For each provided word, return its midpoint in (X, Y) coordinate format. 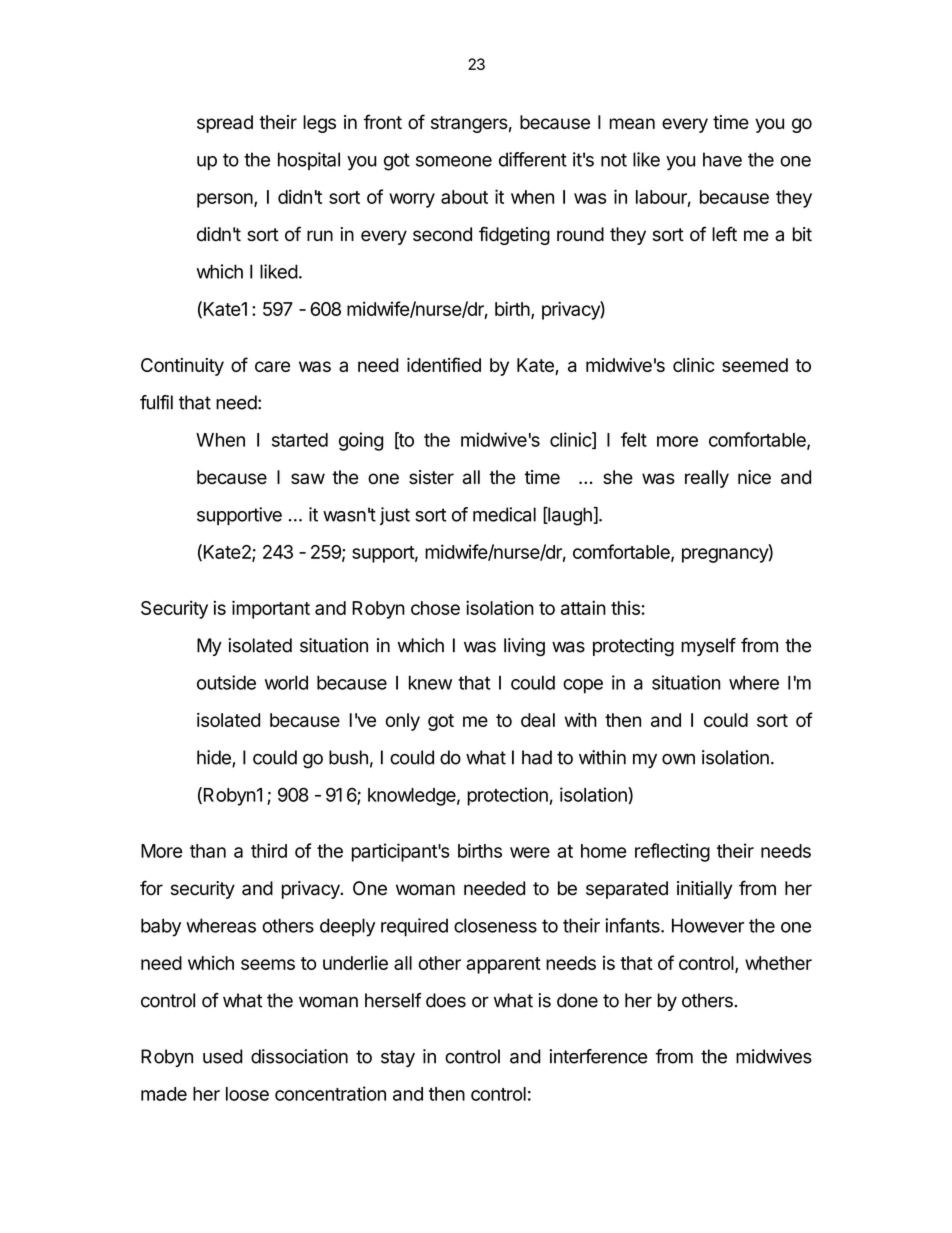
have (722, 159)
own (678, 759)
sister (431, 477)
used (223, 1056)
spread (225, 124)
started (300, 440)
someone (454, 161)
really (707, 479)
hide (215, 758)
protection (507, 796)
